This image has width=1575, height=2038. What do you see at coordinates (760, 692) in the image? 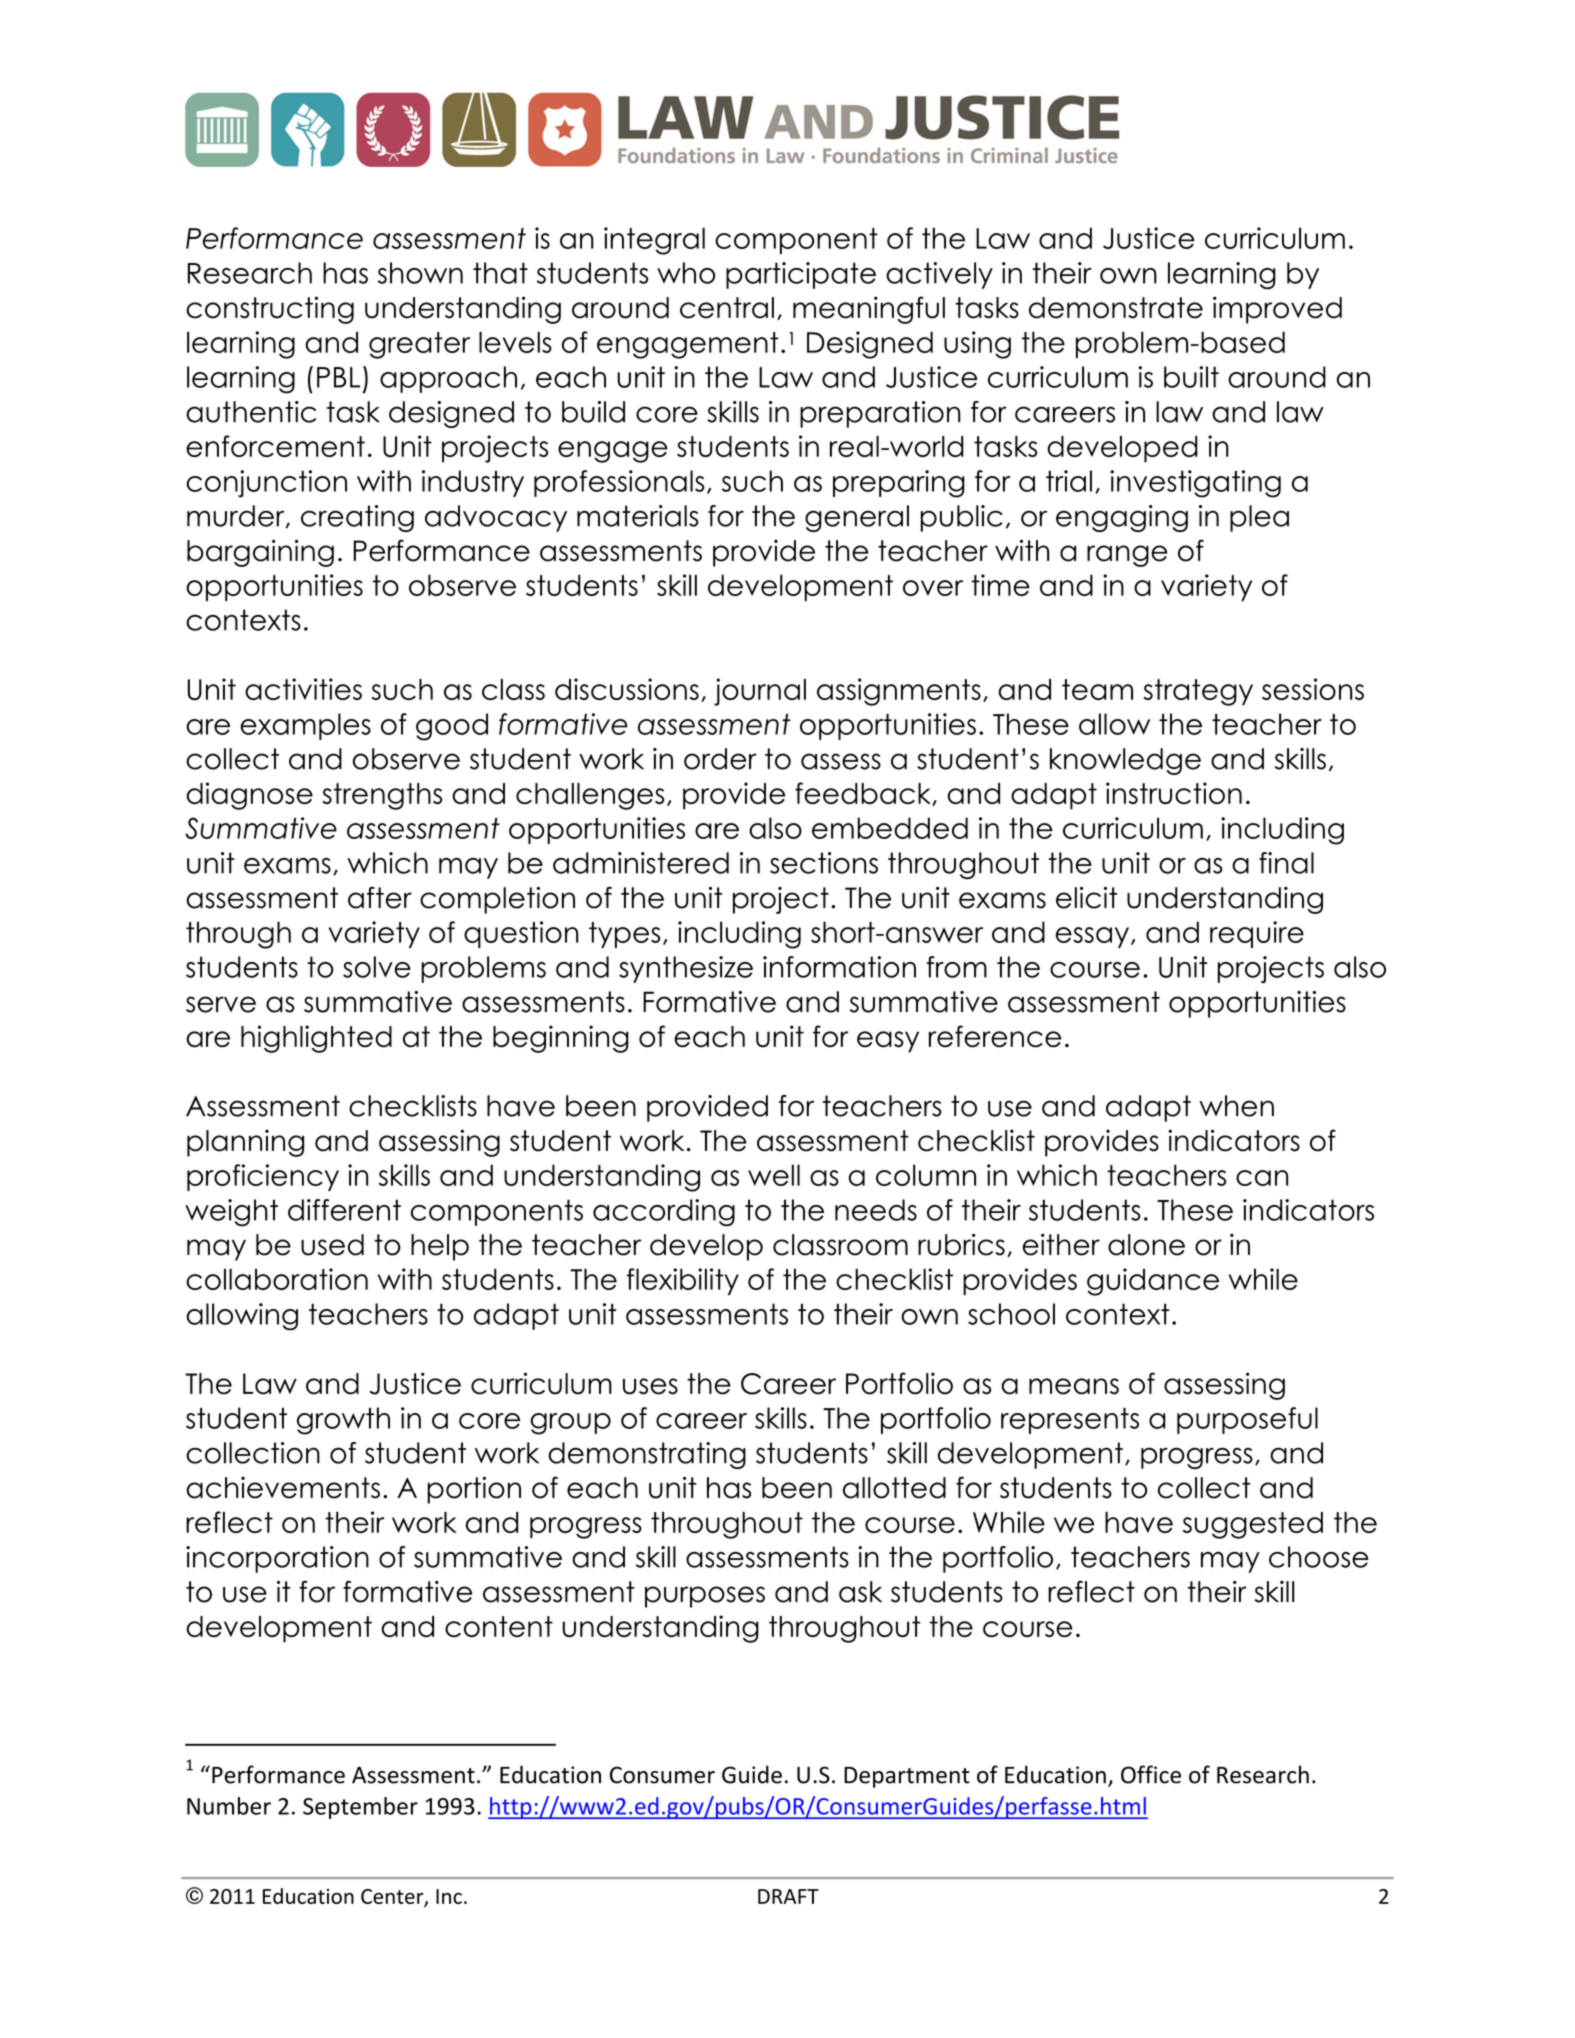
I see `journal` at bounding box center [760, 692].
